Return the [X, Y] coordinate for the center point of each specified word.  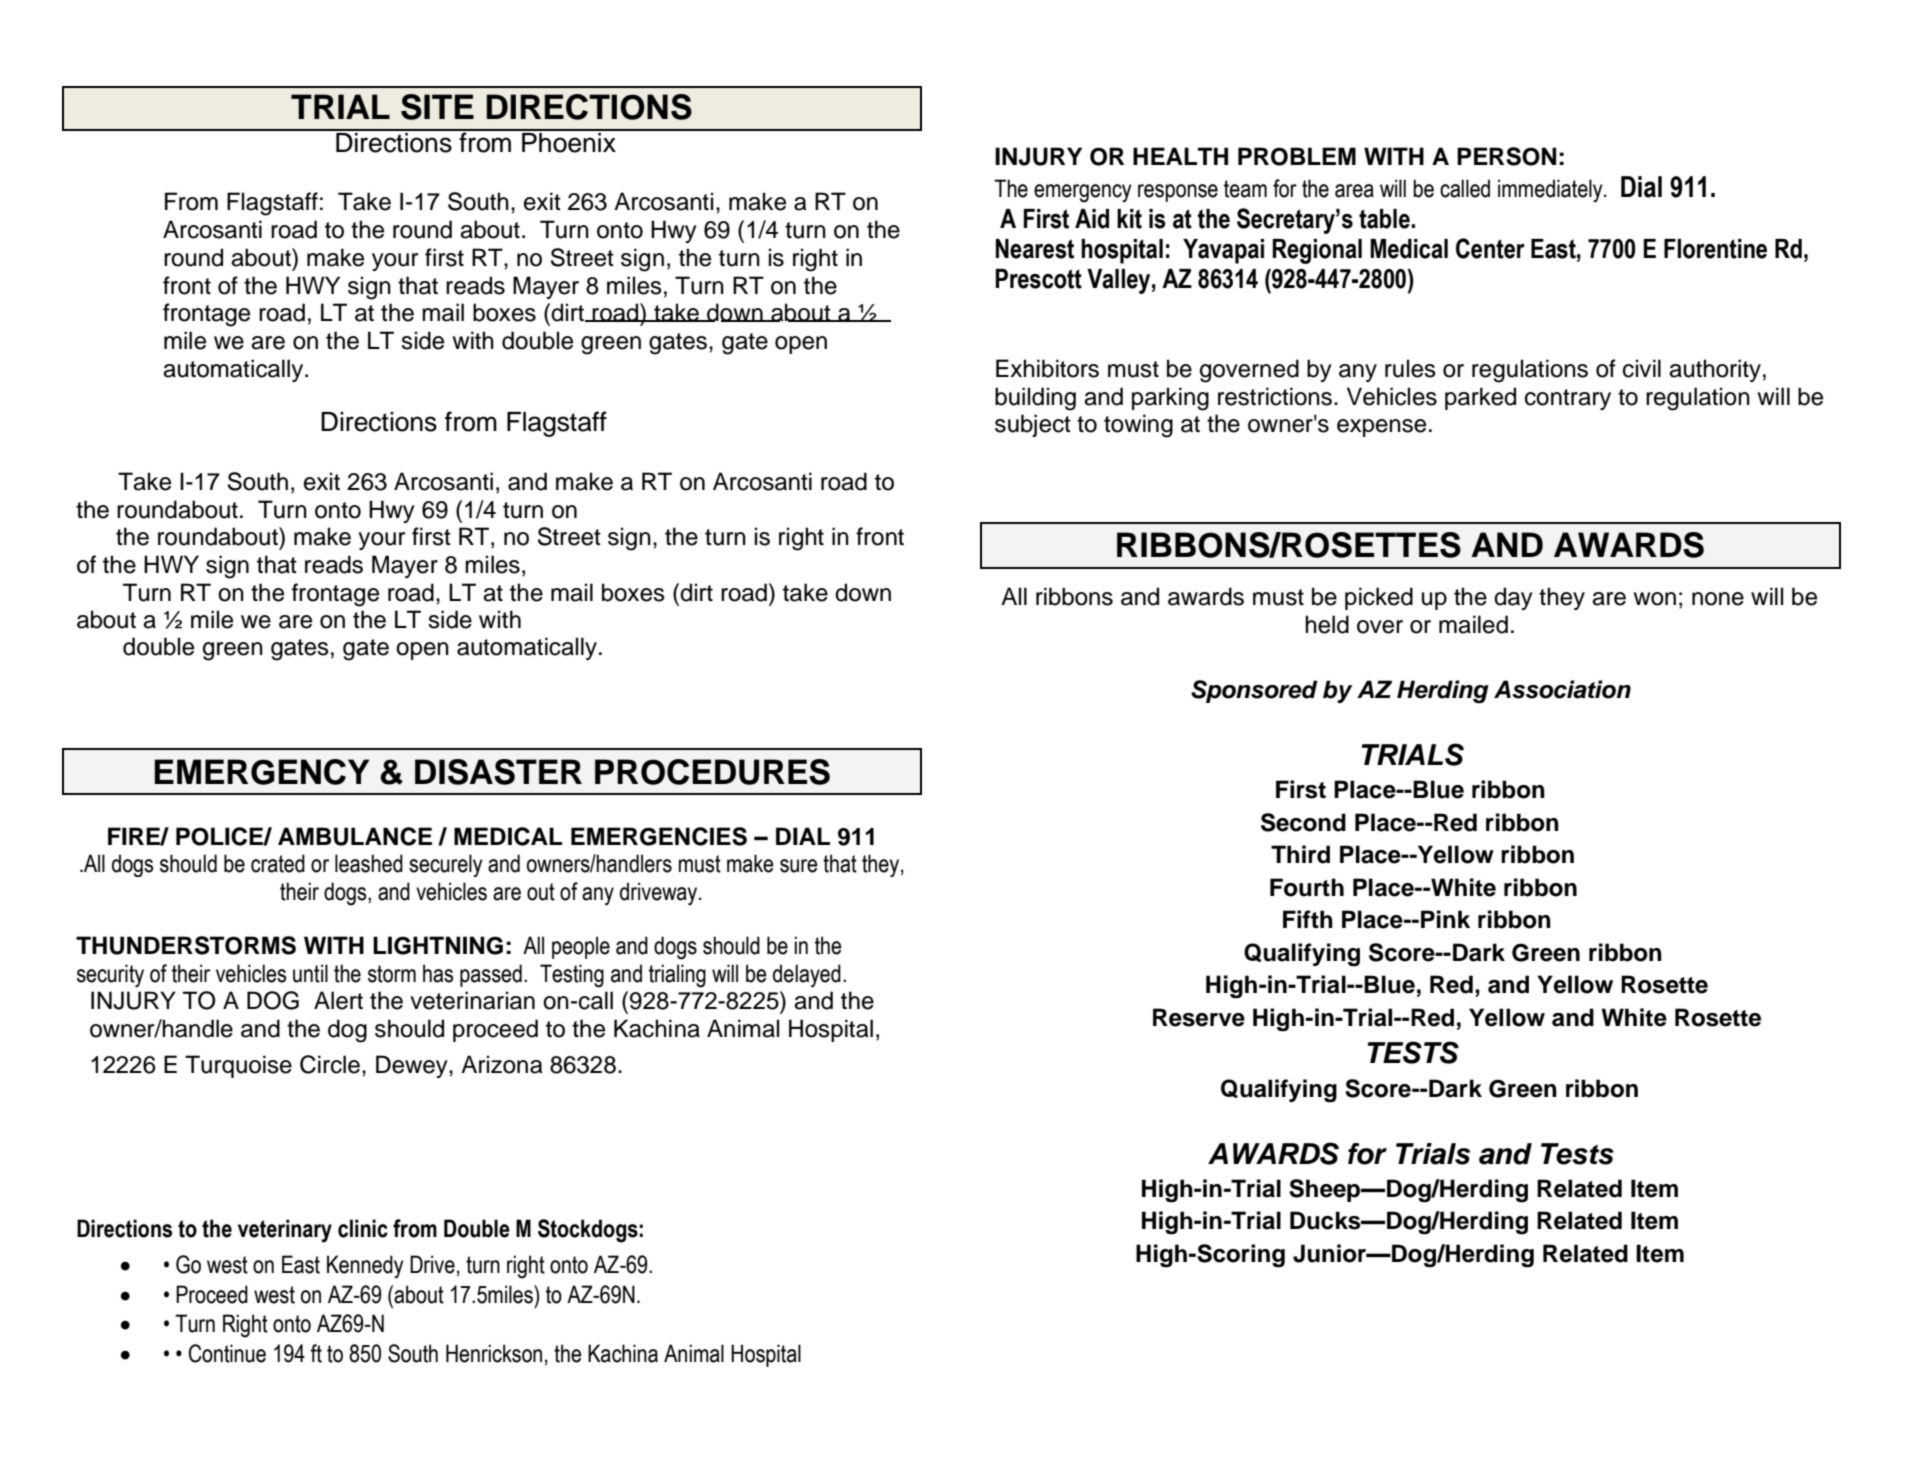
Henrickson [494, 1353]
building [1035, 399]
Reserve [1199, 1017]
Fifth [1308, 919]
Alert [338, 1000]
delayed [807, 976]
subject [1033, 425]
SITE [437, 107]
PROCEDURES [712, 772]
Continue [227, 1353]
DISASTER [498, 772]
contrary [1568, 399]
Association [1562, 689]
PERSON [1506, 156]
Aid [1092, 219]
